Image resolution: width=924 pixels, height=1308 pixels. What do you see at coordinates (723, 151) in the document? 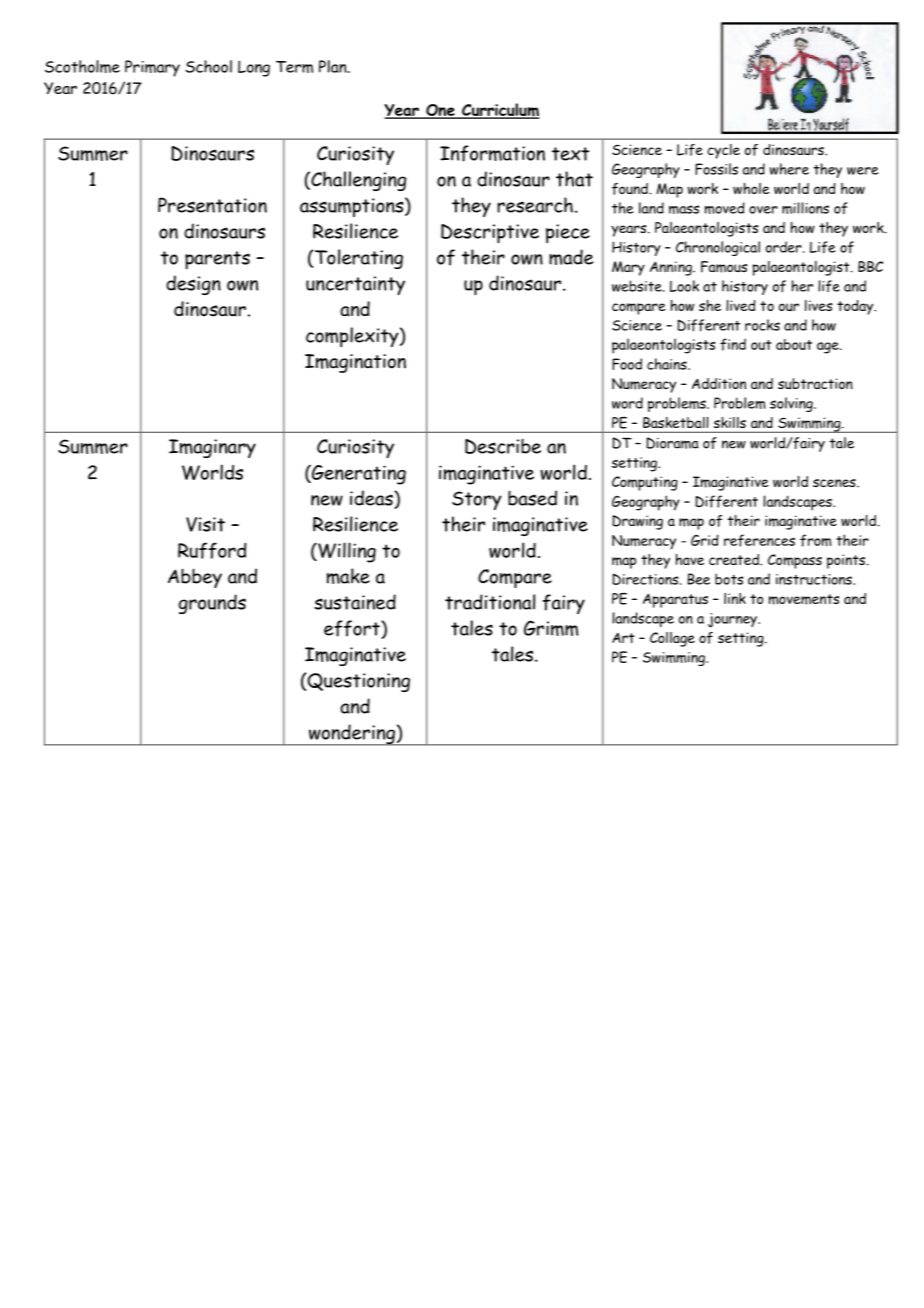
I see `cycle` at bounding box center [723, 151].
